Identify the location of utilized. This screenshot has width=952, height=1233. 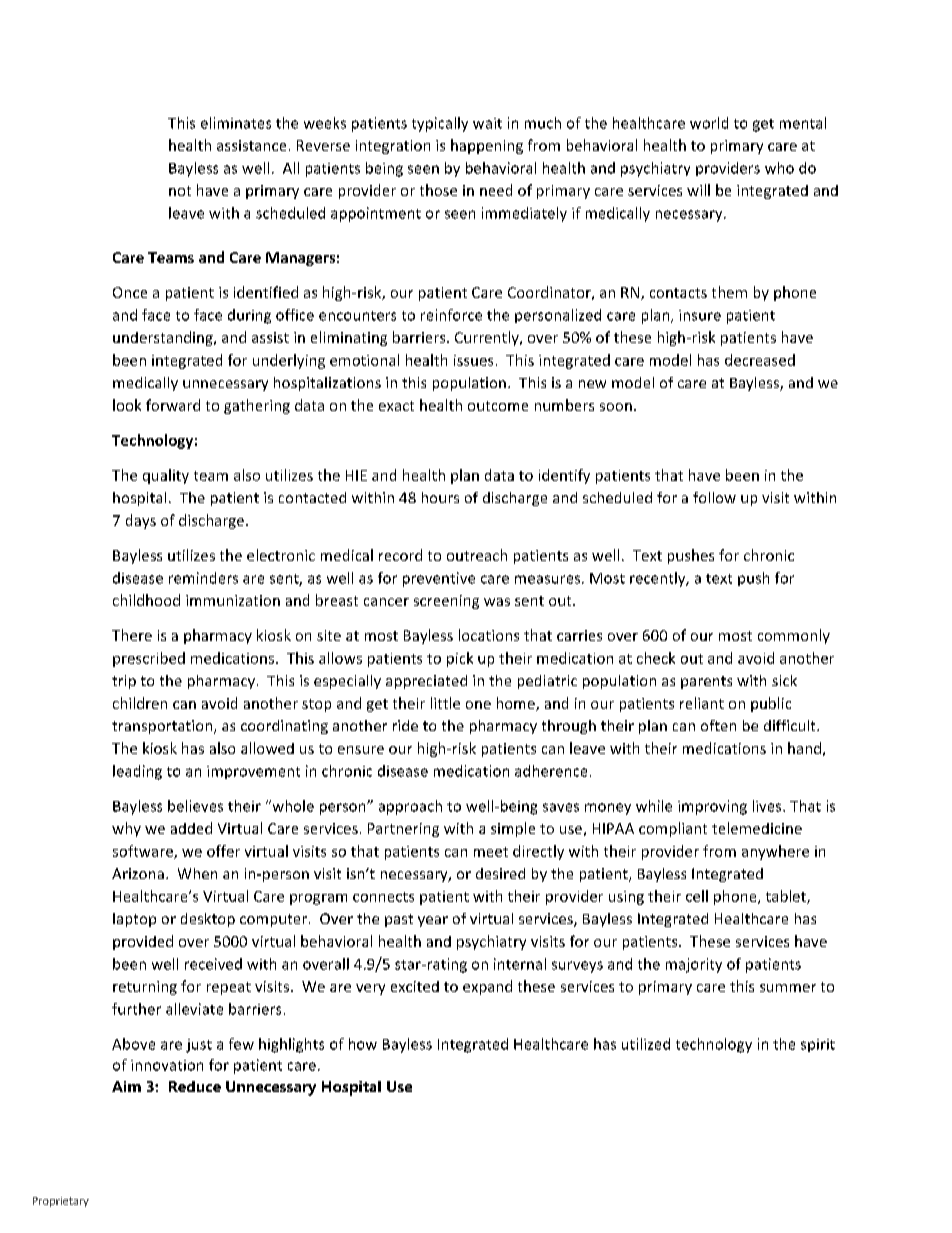
(646, 1044).
